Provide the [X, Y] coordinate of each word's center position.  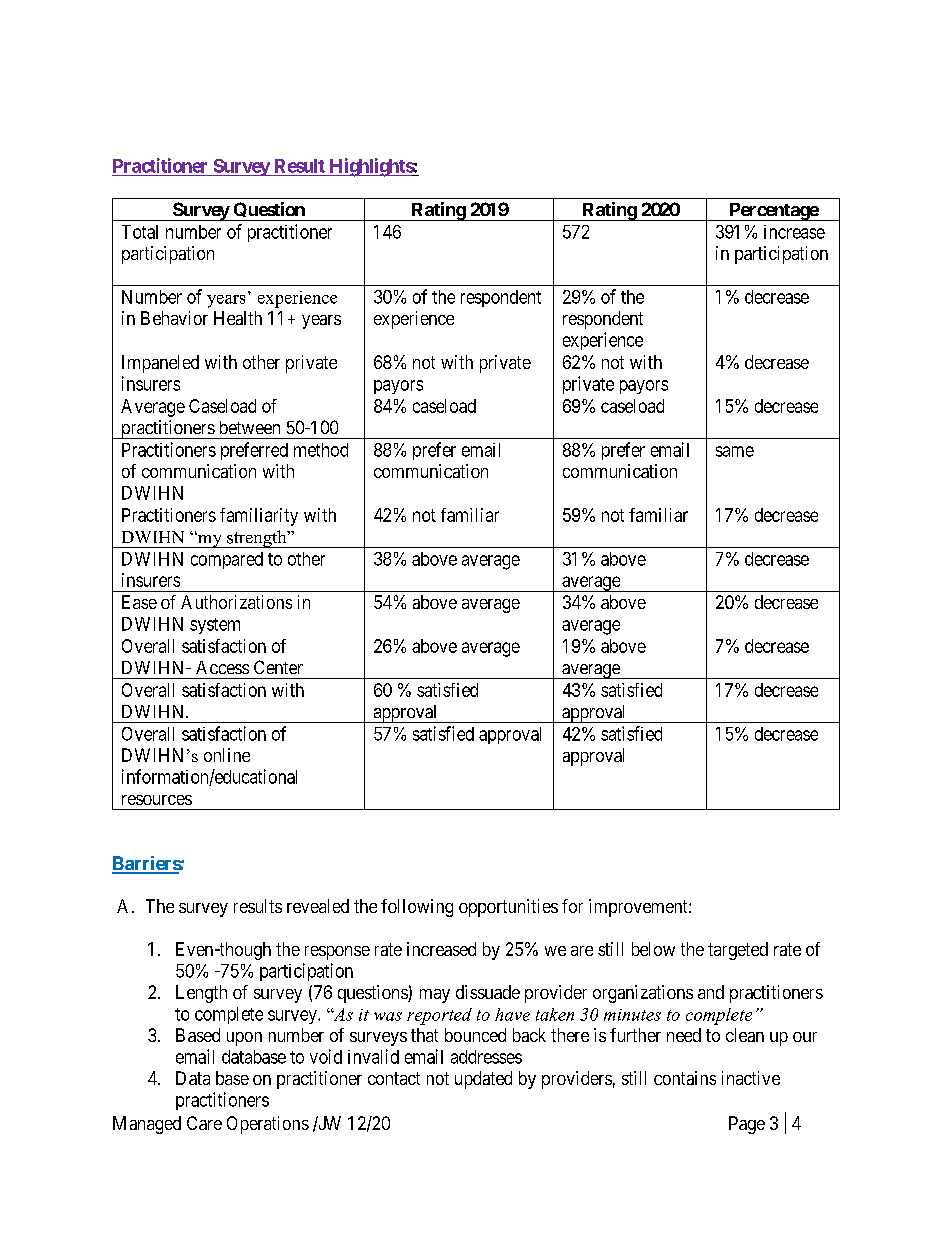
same [735, 451]
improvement [639, 908]
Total [140, 232]
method [321, 450]
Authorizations [236, 602]
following [417, 908]
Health [238, 318]
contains [685, 1078]
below [653, 949]
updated [483, 1080]
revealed [318, 906]
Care [204, 1123]
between [250, 427]
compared [227, 560]
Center [278, 667]
